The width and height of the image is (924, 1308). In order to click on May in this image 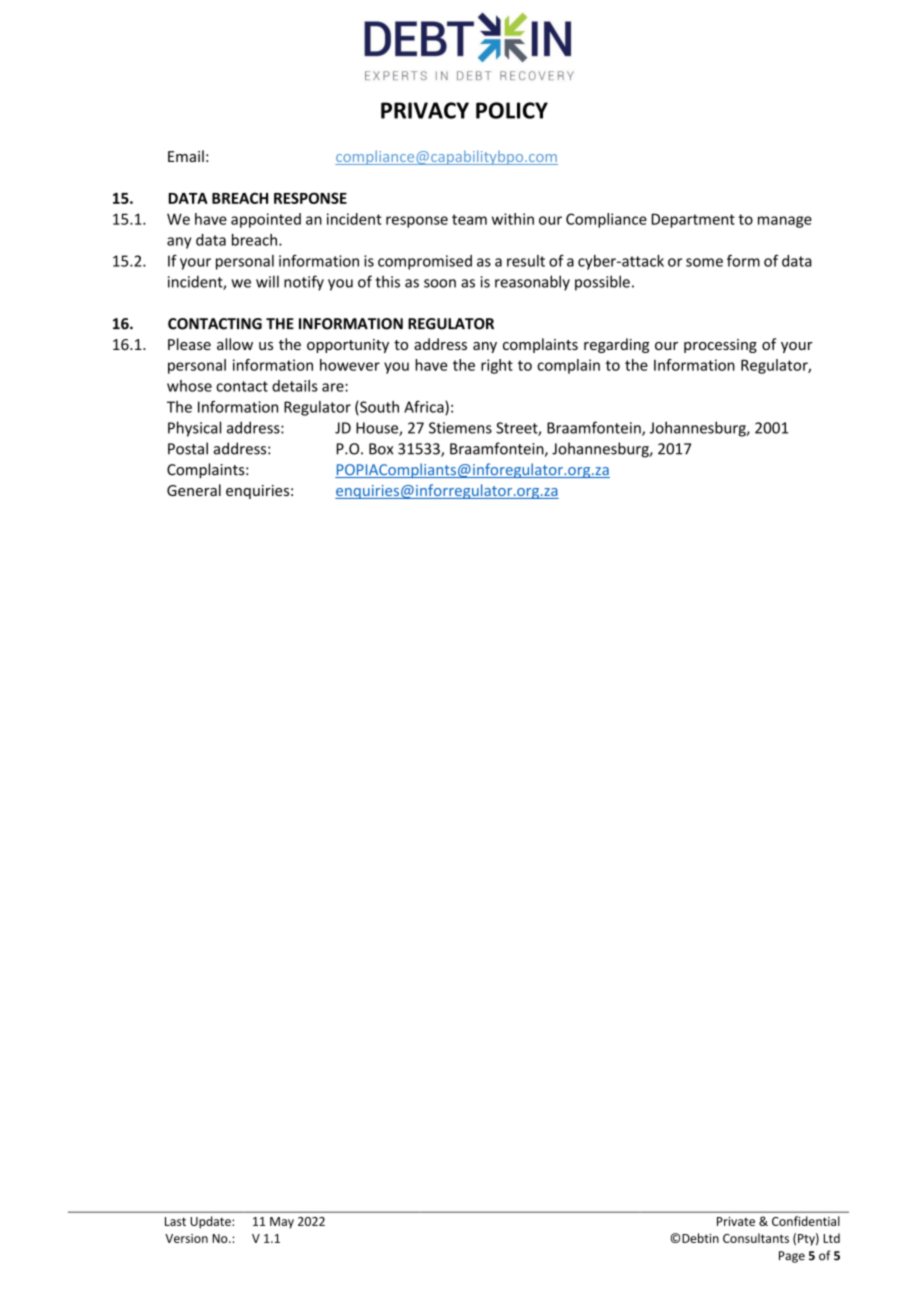, I will do `click(282, 1223)`.
